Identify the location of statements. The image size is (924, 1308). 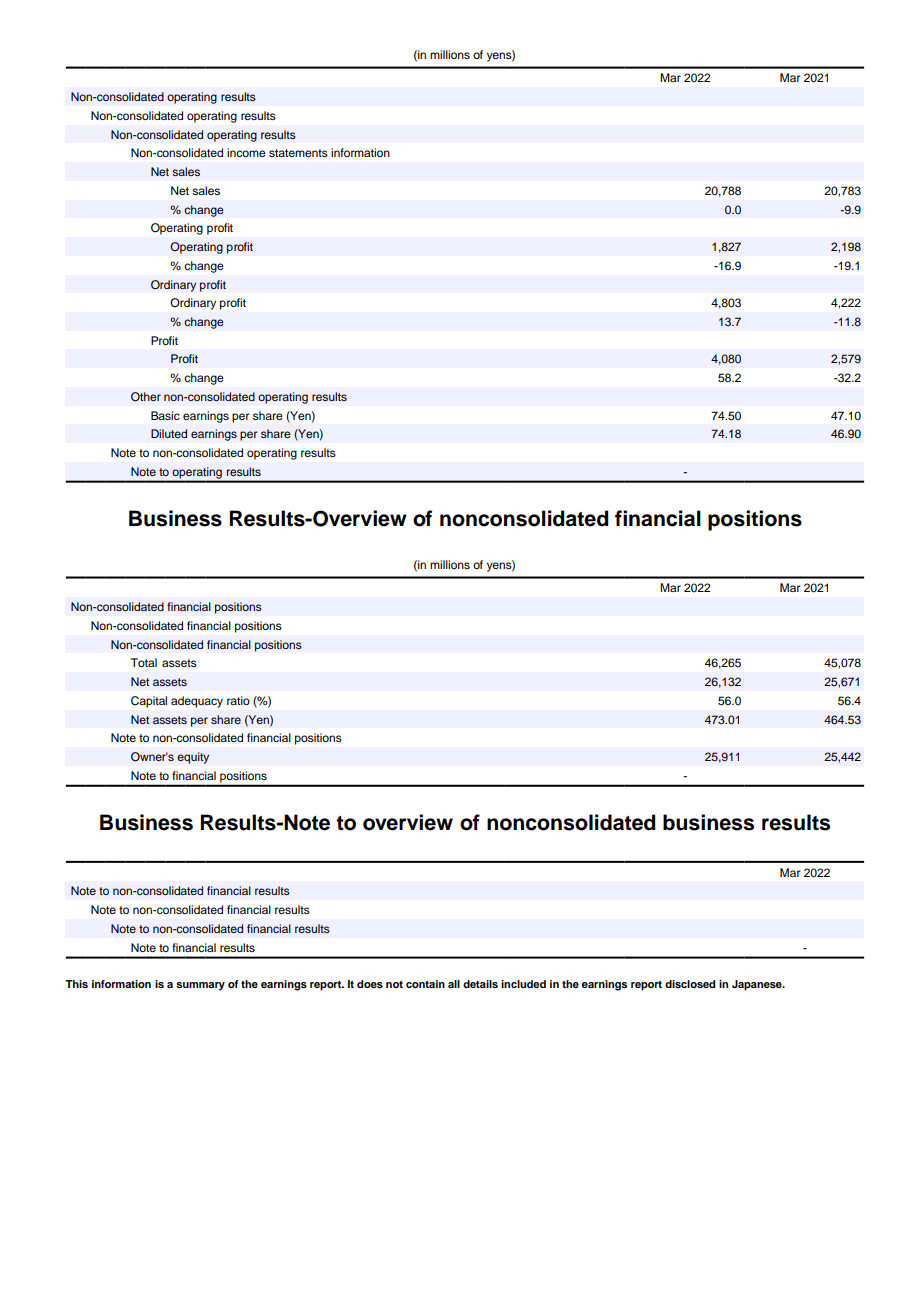
(298, 153).
